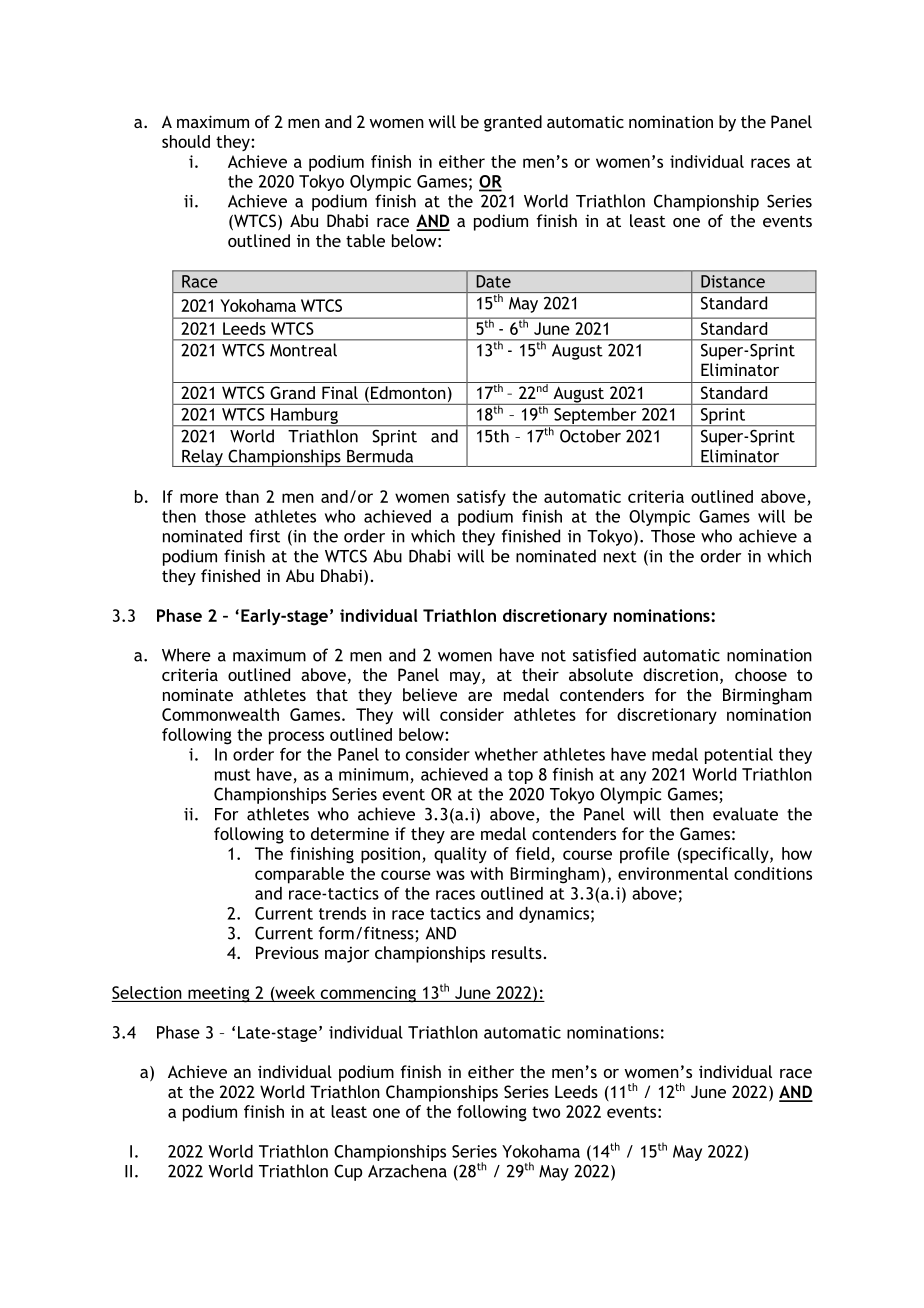 The height and width of the page is (1308, 924). I want to click on quality, so click(460, 855).
